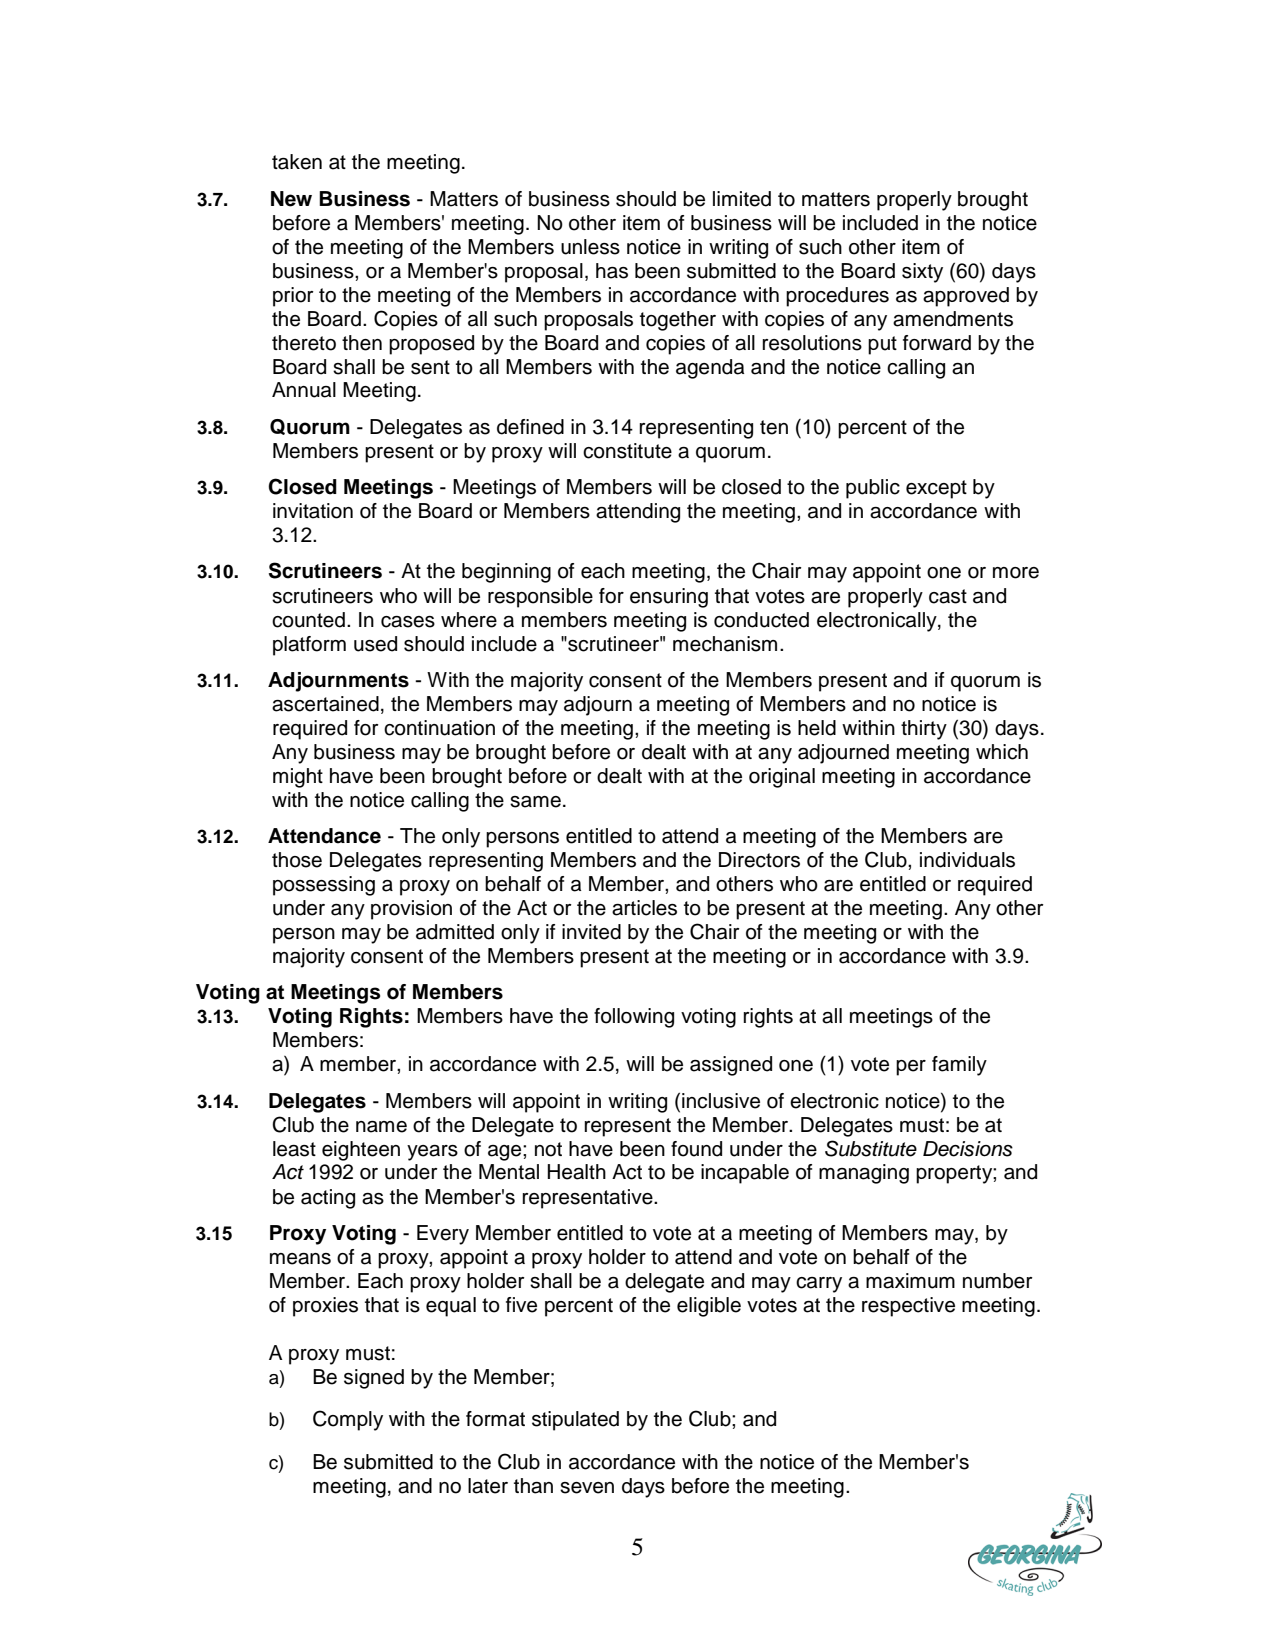 The image size is (1275, 1650). I want to click on Comply, so click(348, 1420).
